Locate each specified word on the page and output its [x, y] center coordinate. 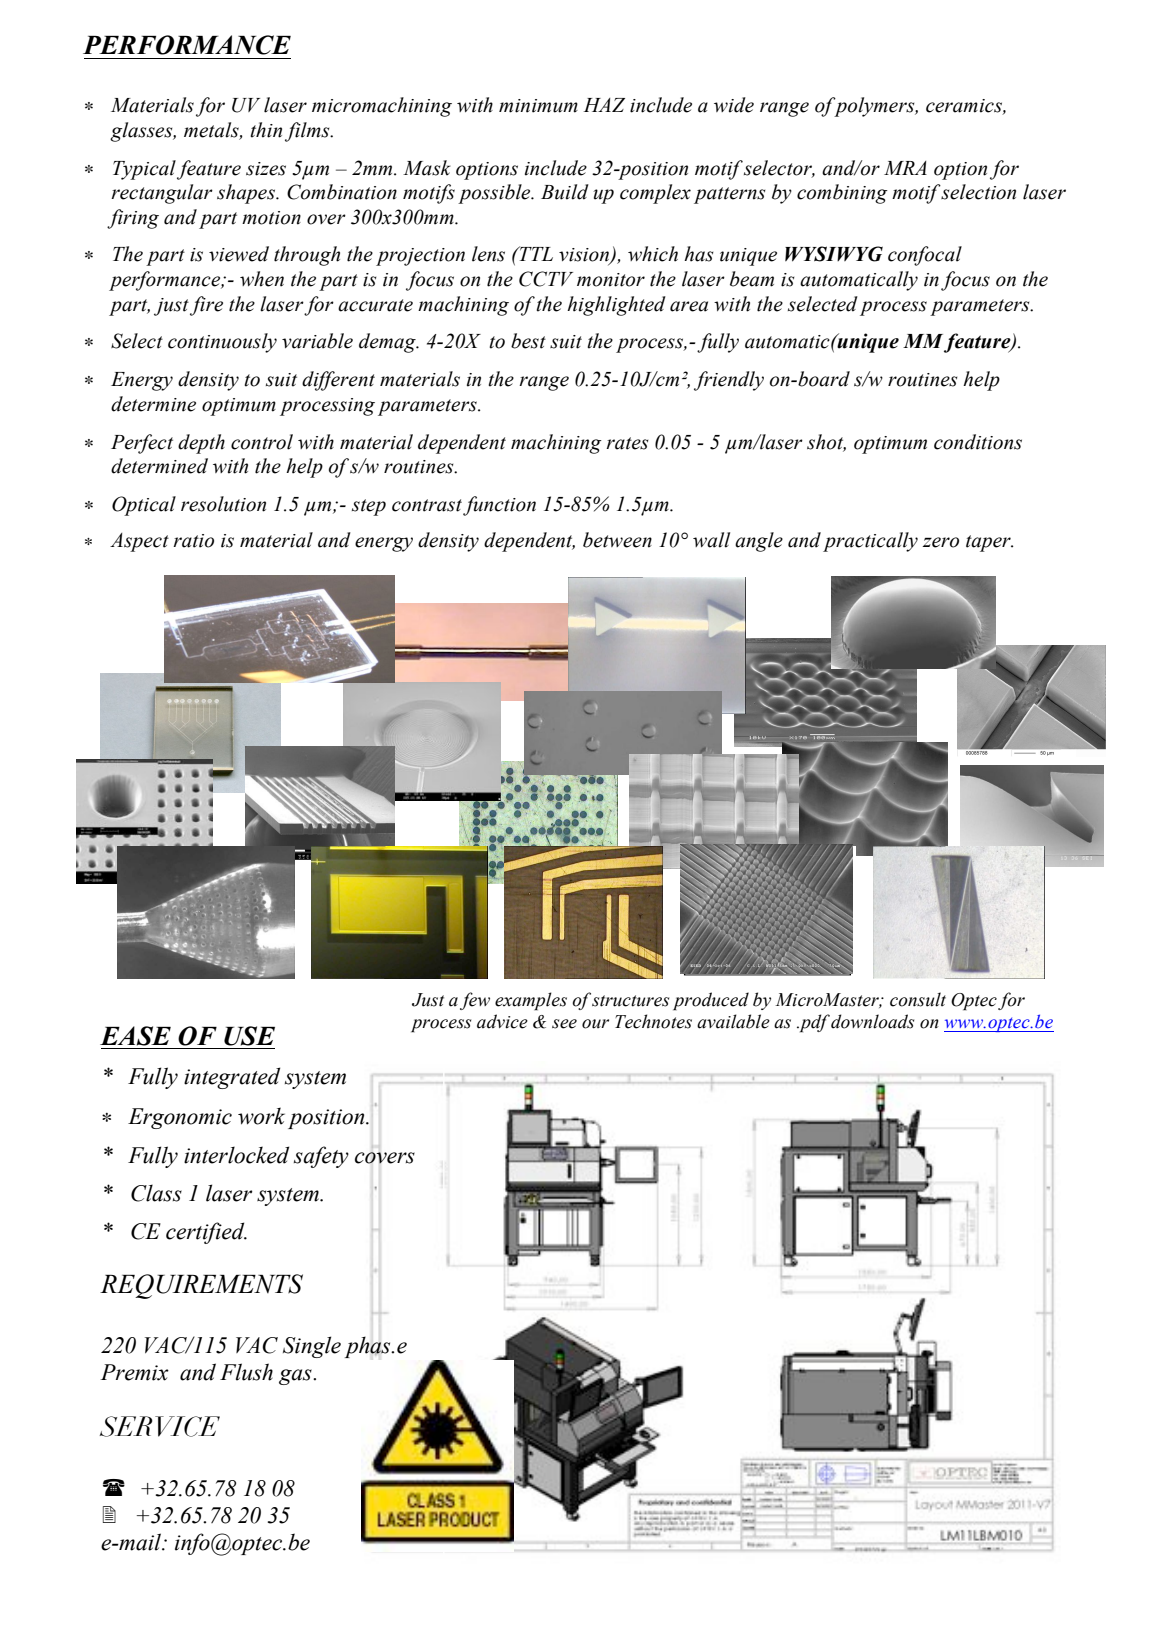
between [617, 540]
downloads [872, 1021]
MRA [905, 168]
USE [249, 1036]
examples [531, 1001]
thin [266, 130]
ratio [193, 541]
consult [918, 999]
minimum [538, 106]
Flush [246, 1372]
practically [870, 542]
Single [312, 1347]
